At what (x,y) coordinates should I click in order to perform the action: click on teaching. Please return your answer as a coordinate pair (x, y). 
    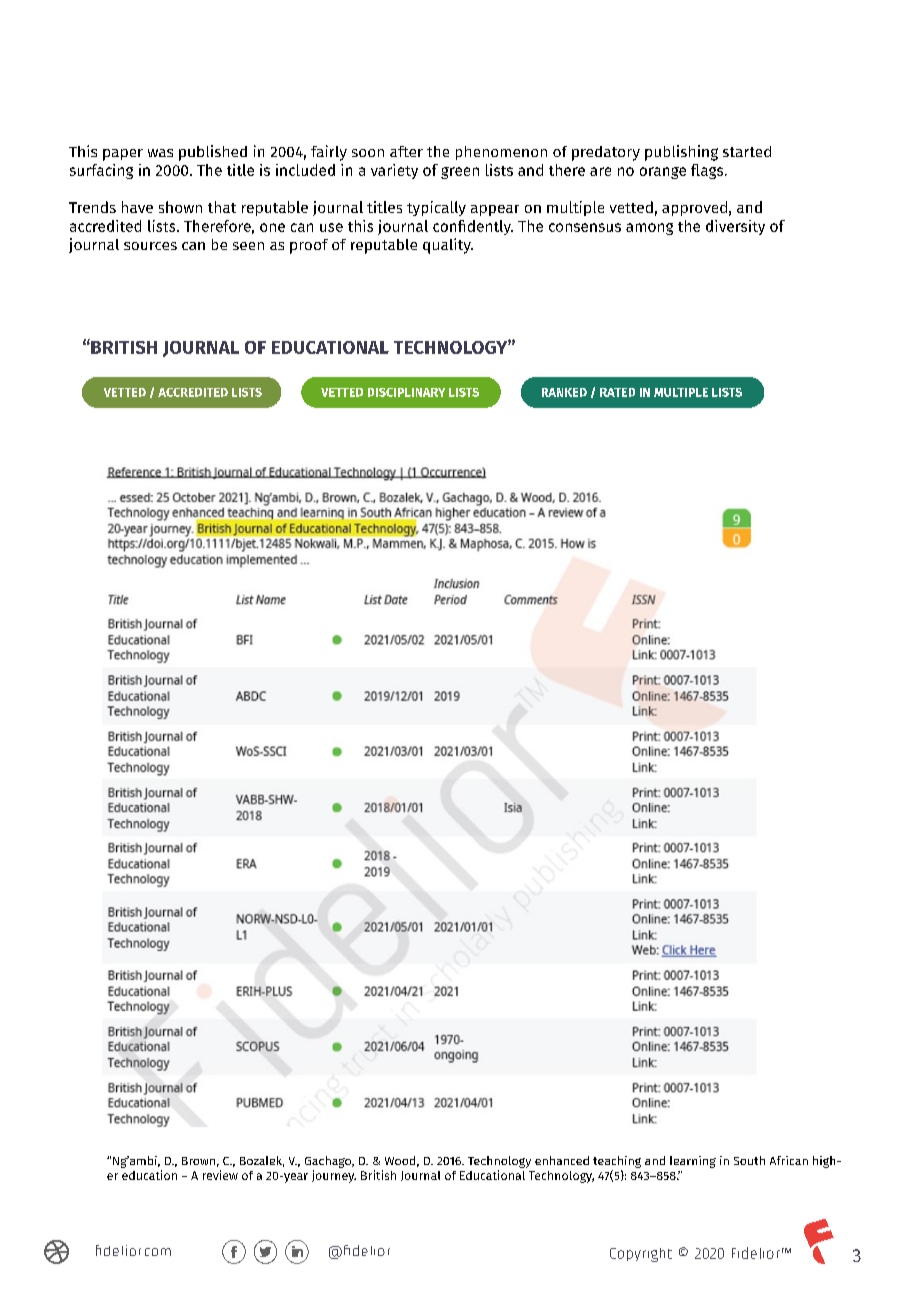
    Looking at the image, I should click on (617, 1162).
